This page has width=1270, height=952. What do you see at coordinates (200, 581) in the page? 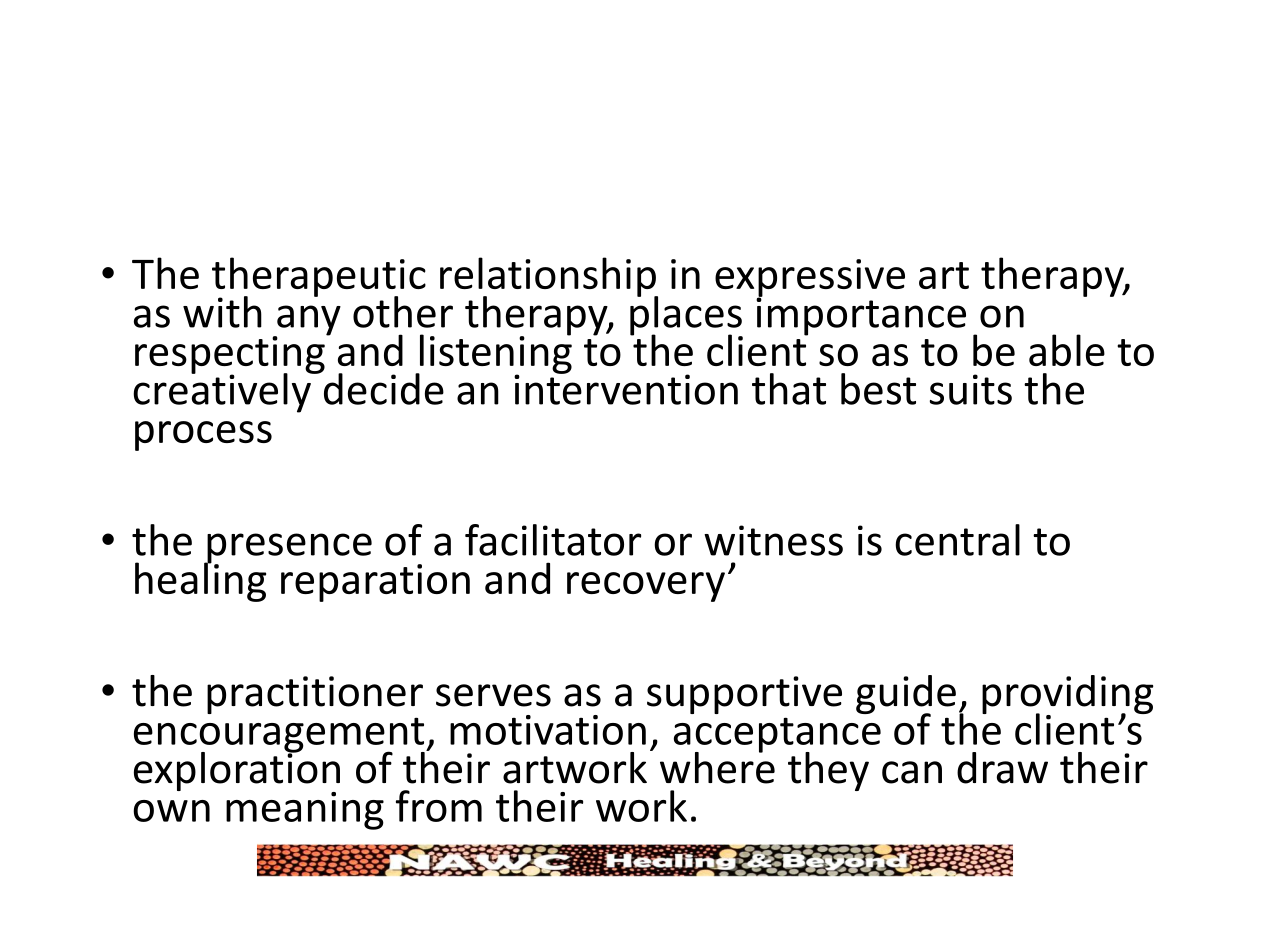
I see `healing` at bounding box center [200, 581].
